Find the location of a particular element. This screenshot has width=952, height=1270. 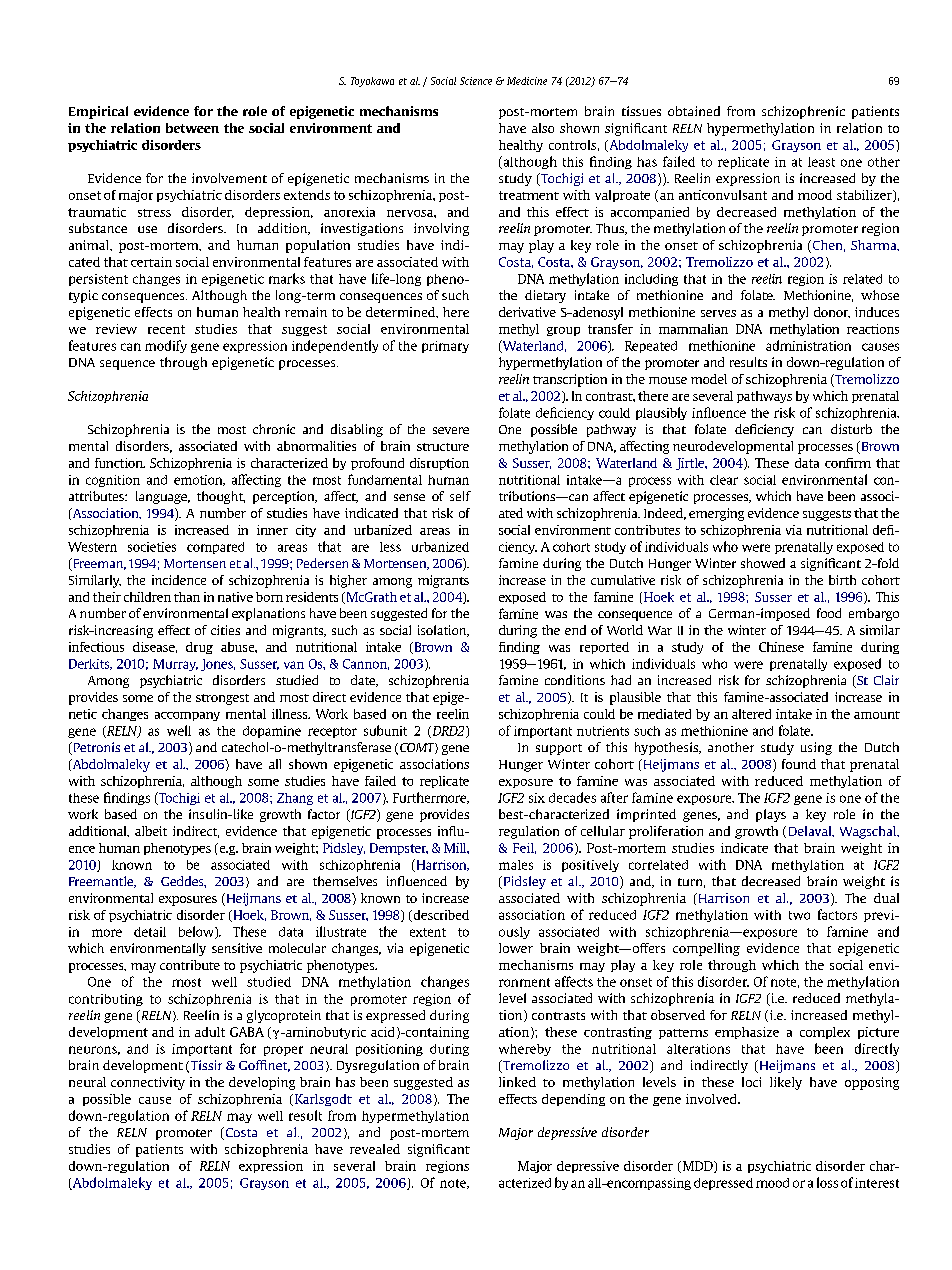

linked is located at coordinates (517, 1082).
